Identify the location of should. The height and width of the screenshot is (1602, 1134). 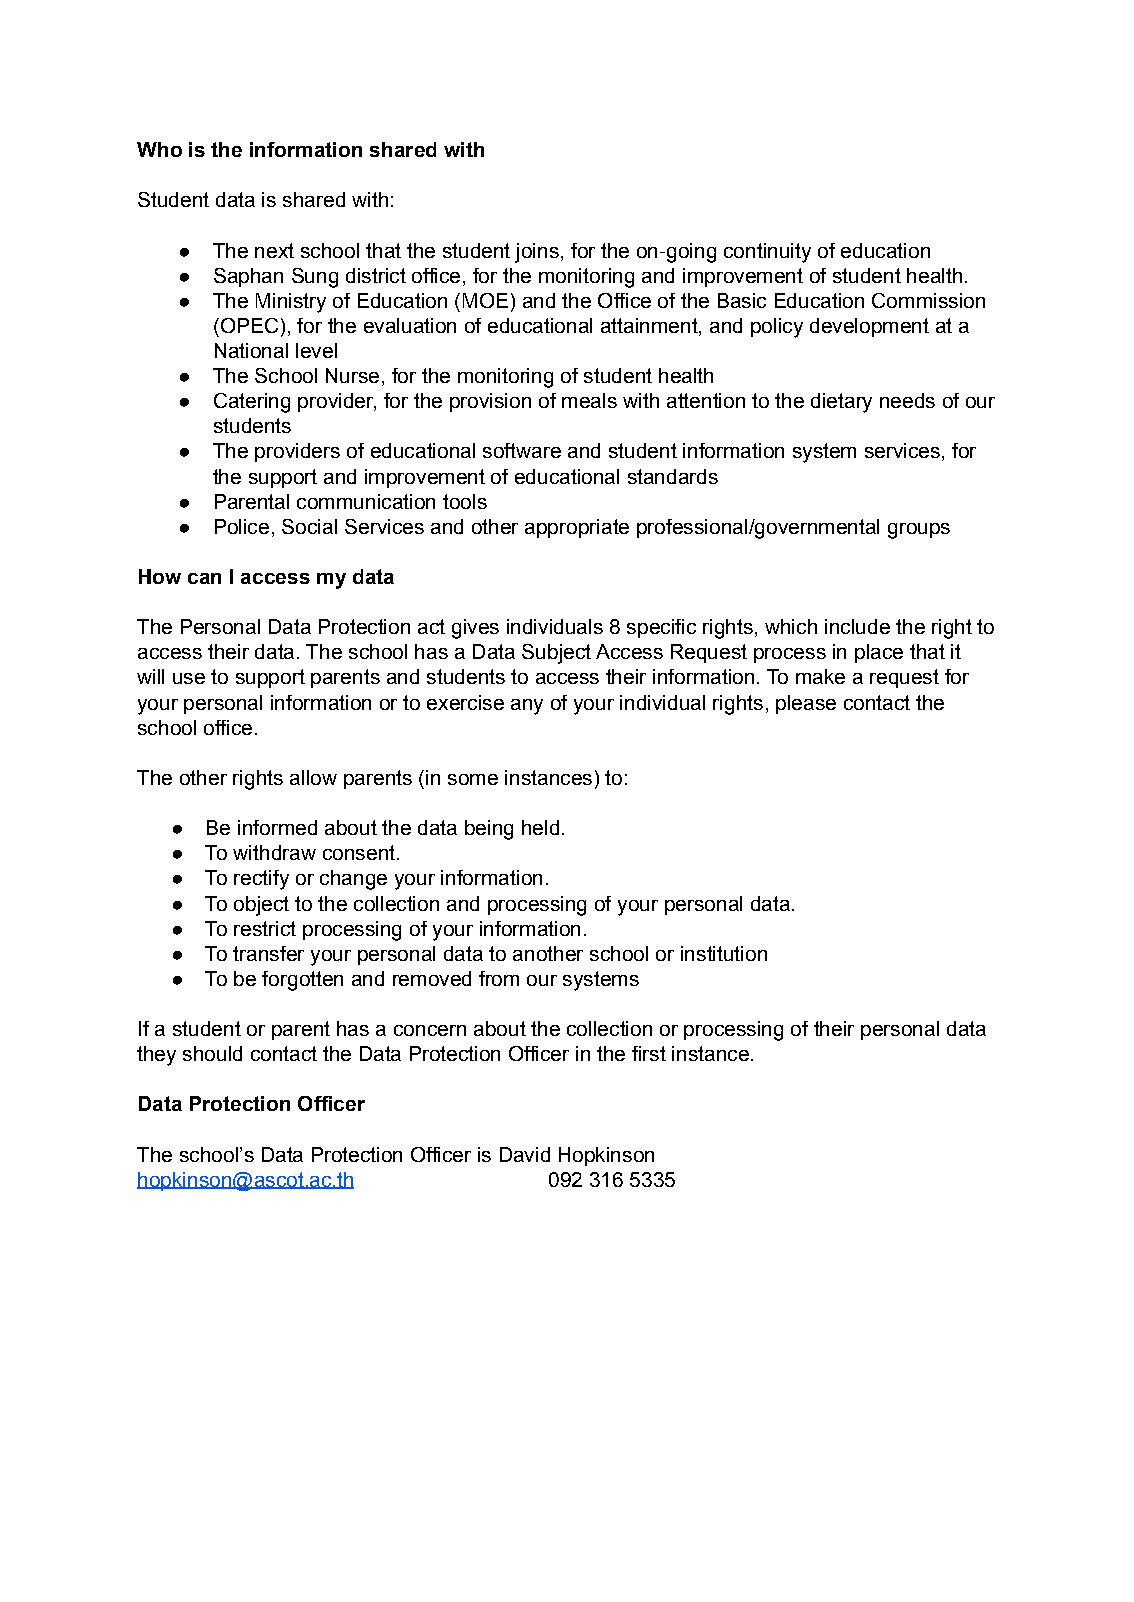
(212, 1053).
